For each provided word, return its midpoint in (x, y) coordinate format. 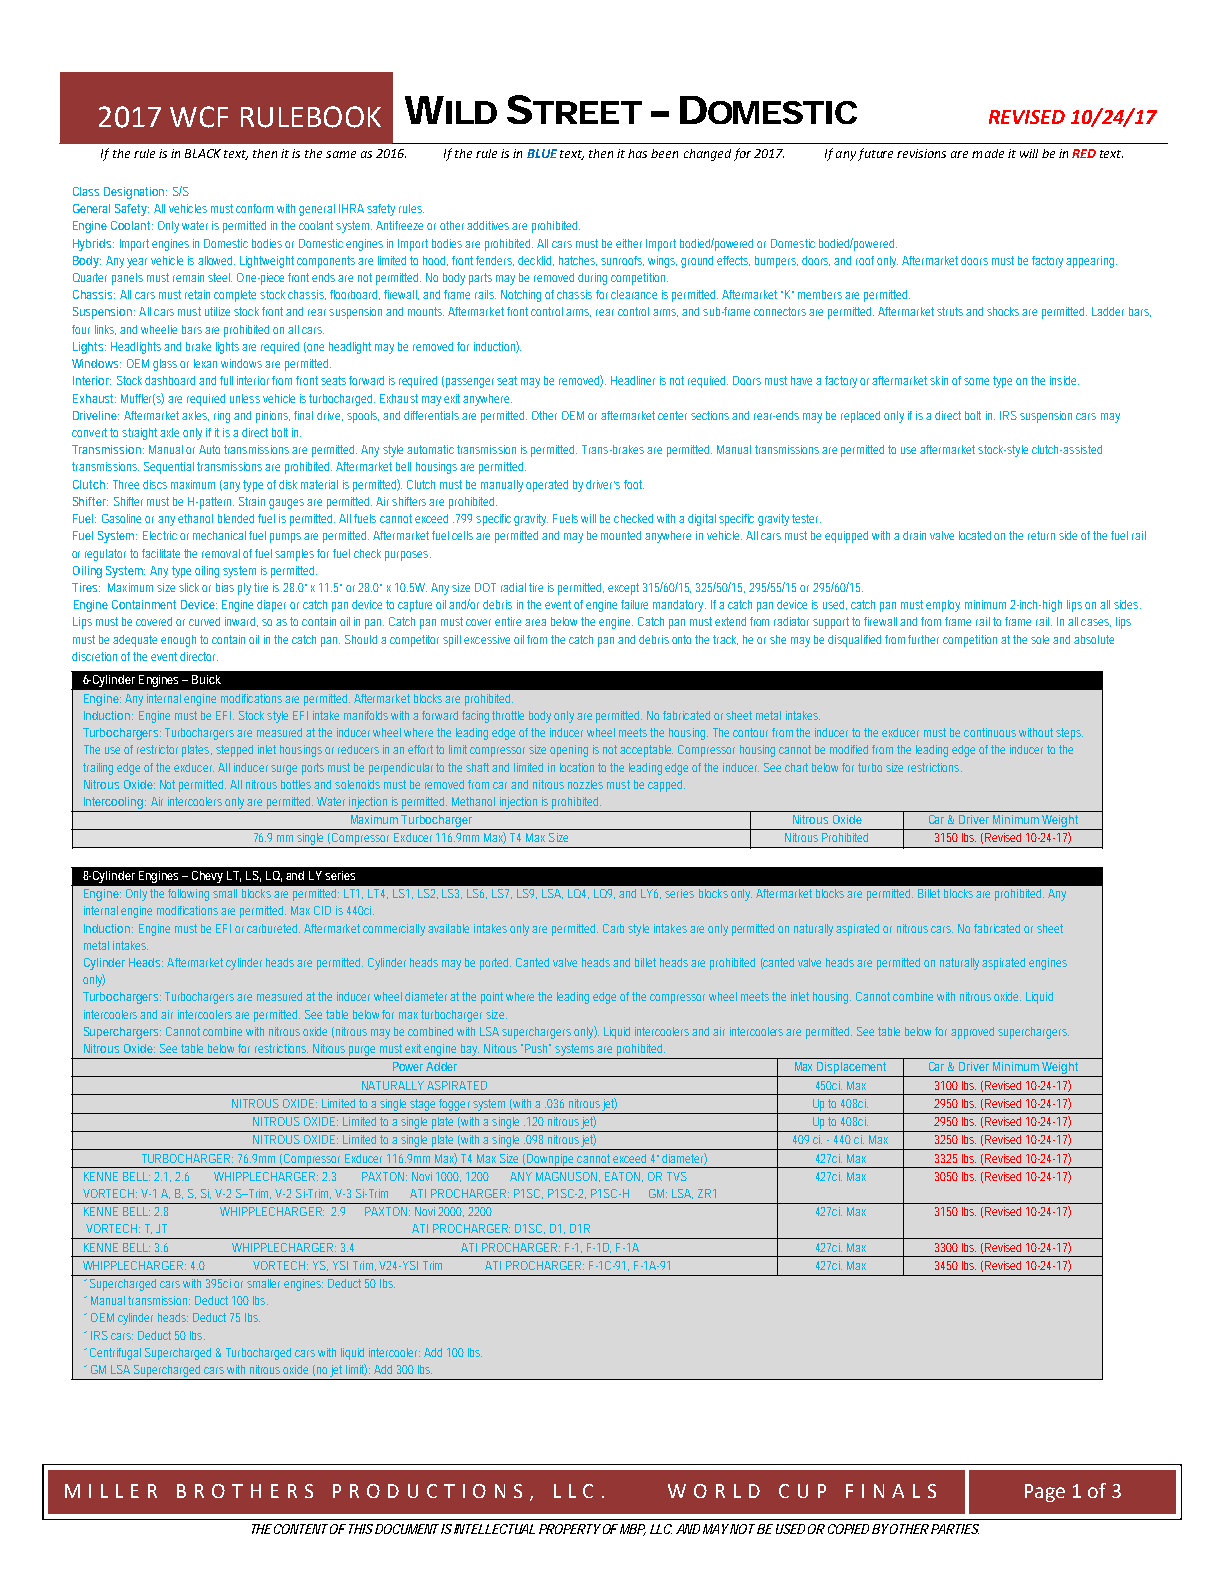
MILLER (111, 1491)
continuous (990, 732)
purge (362, 1052)
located (975, 535)
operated (547, 486)
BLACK (203, 153)
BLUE (542, 153)
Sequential (169, 468)
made (988, 153)
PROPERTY (569, 1529)
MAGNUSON (566, 1176)
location (577, 767)
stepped (234, 751)
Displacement (852, 1069)
